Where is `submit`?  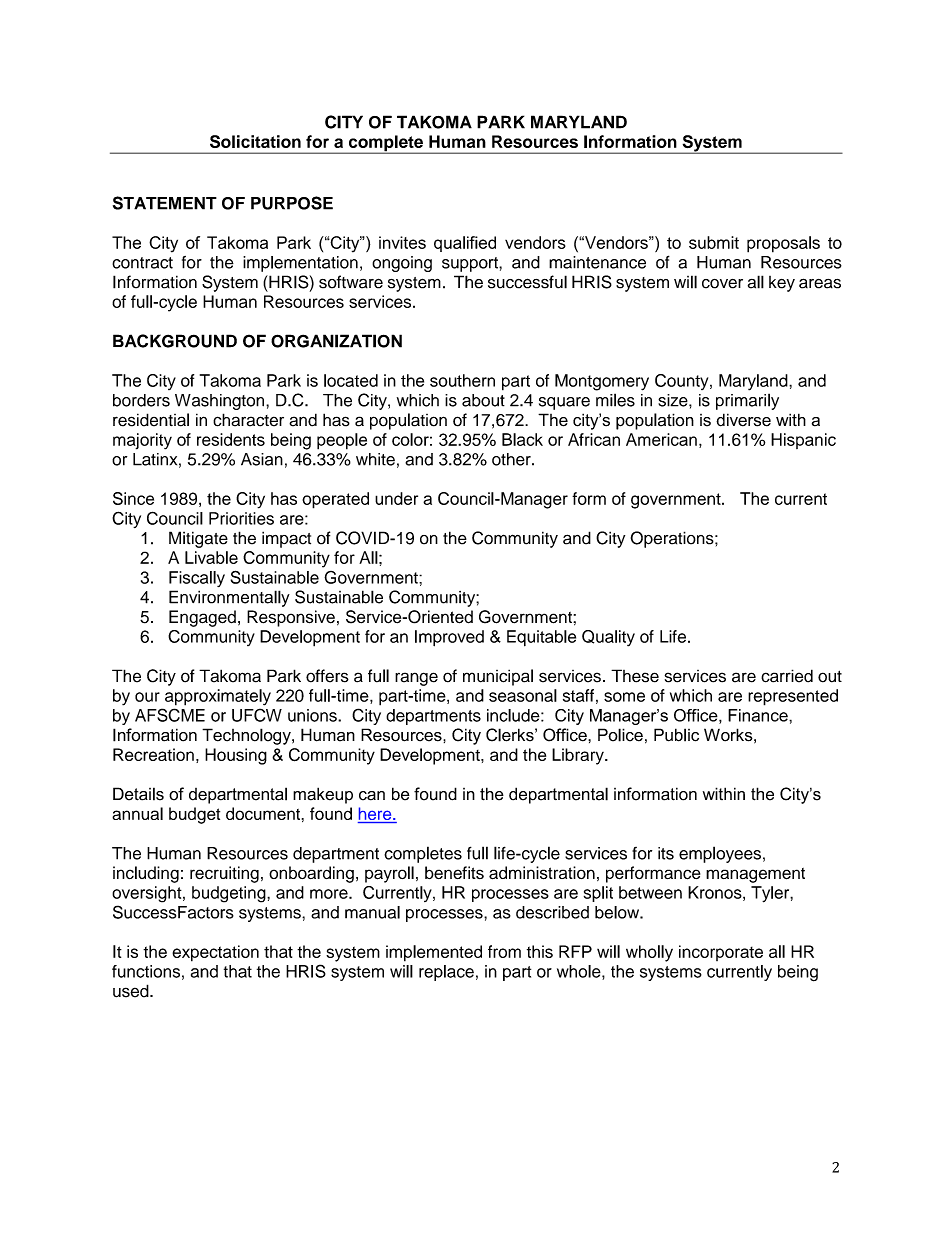 submit is located at coordinates (714, 242).
